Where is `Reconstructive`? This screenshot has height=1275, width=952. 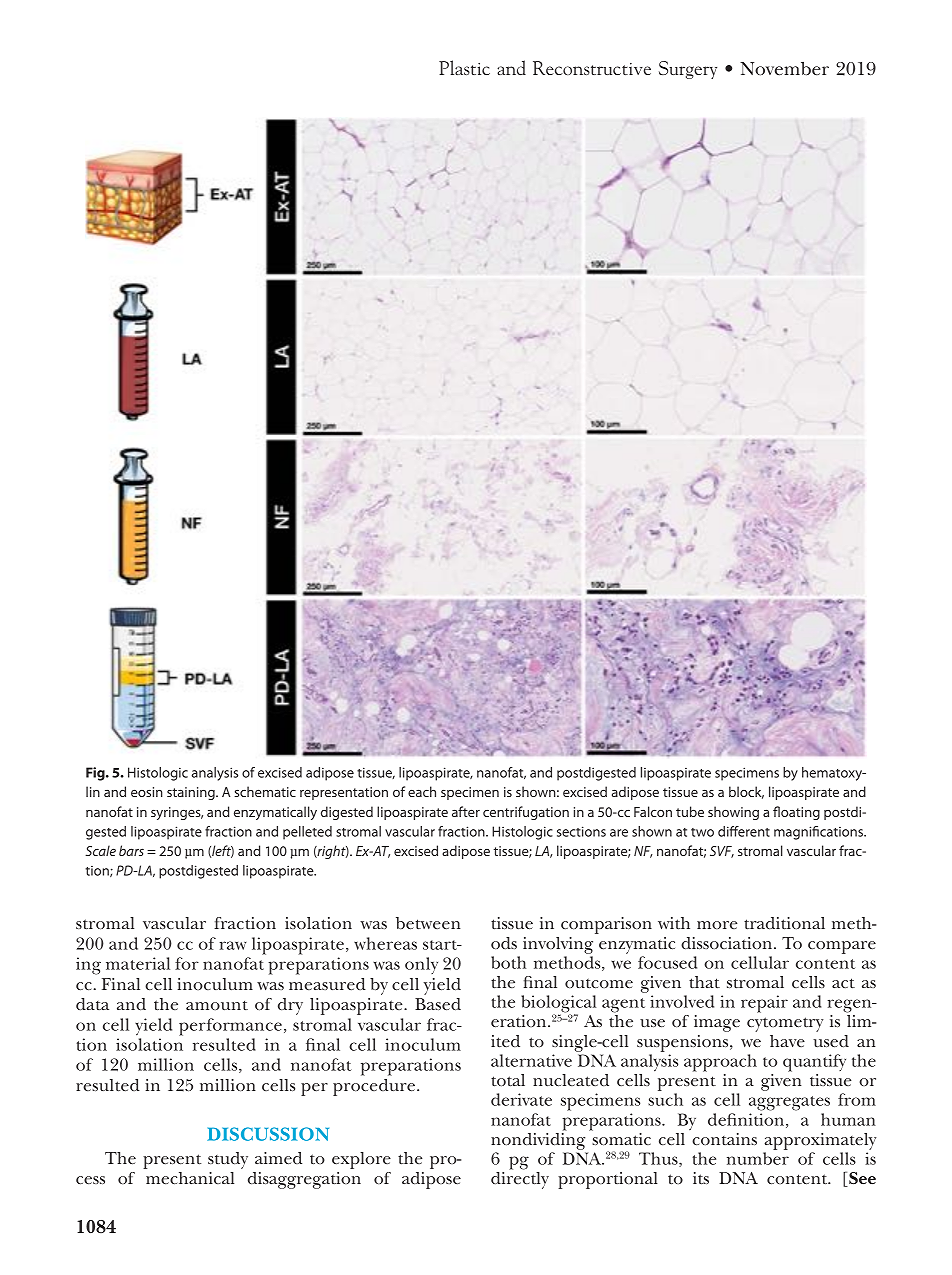
Reconstructive is located at coordinates (592, 68).
